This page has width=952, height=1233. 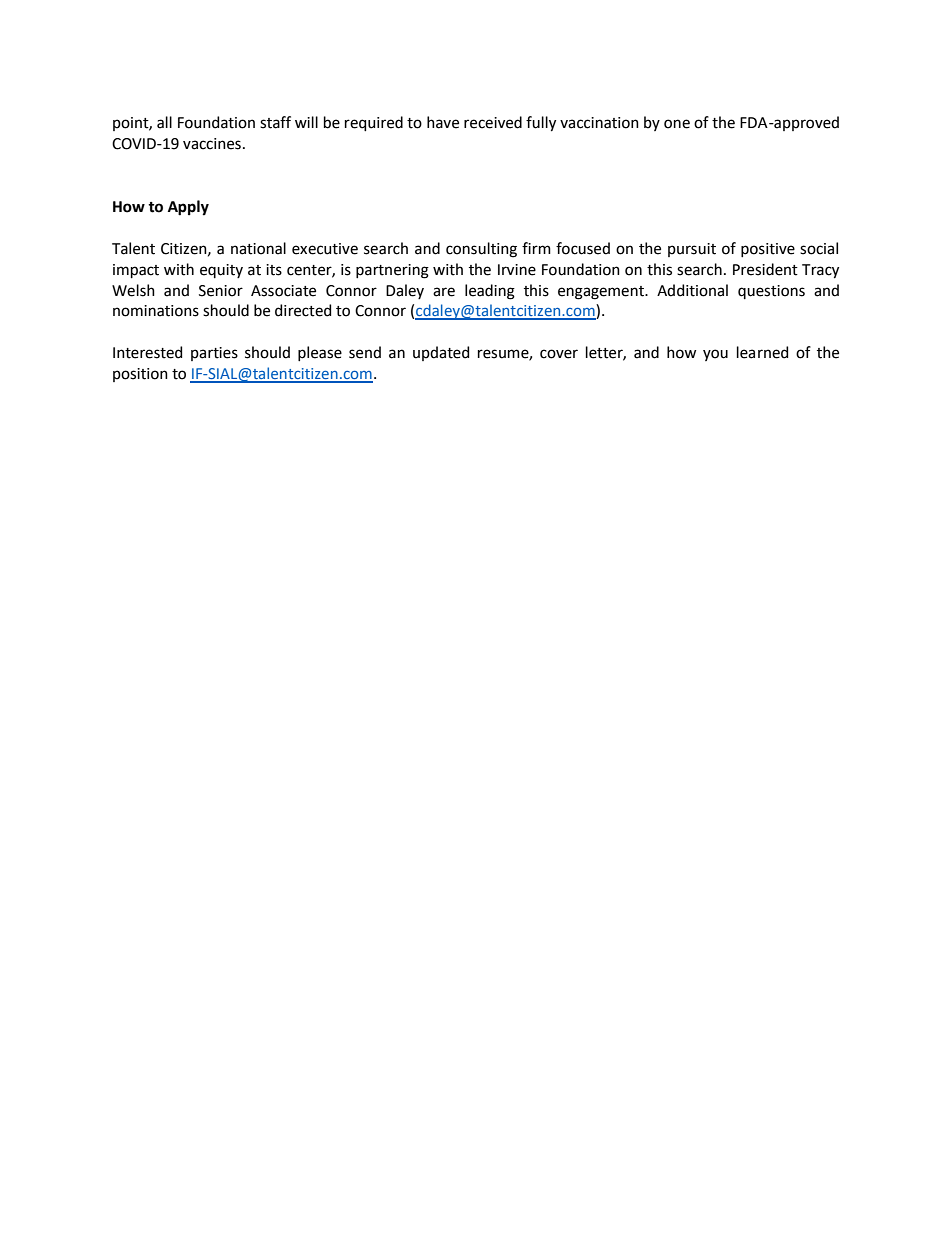 What do you see at coordinates (768, 250) in the page?
I see `positive` at bounding box center [768, 250].
